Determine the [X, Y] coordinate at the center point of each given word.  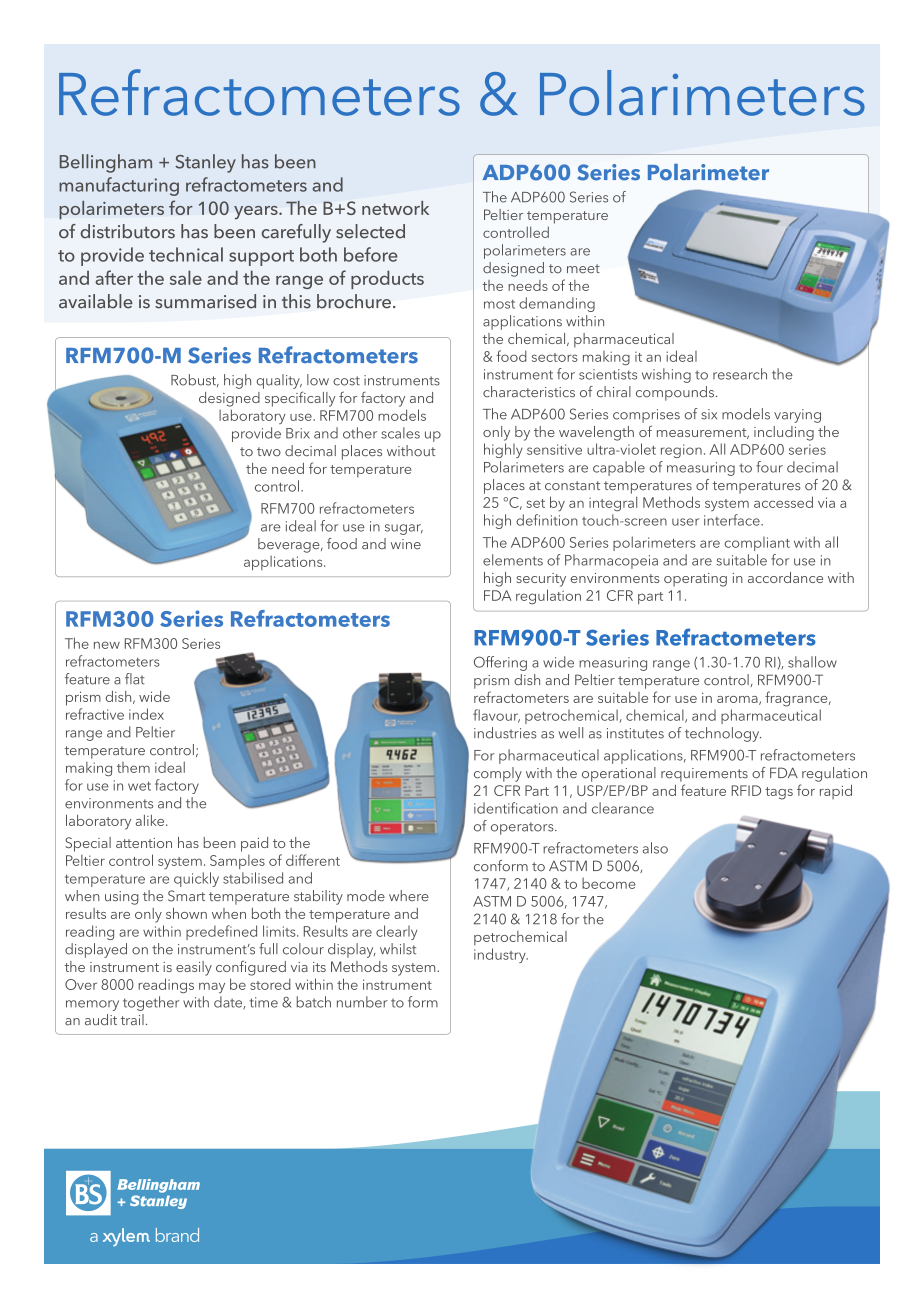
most [499, 304]
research [740, 374]
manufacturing [119, 186]
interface [733, 520]
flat [135, 679]
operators [523, 828]
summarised [205, 301]
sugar [404, 529]
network [395, 208]
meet [583, 268]
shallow [812, 662]
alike [151, 820]
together [151, 1003]
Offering [500, 663]
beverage [290, 545]
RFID [746, 790]
